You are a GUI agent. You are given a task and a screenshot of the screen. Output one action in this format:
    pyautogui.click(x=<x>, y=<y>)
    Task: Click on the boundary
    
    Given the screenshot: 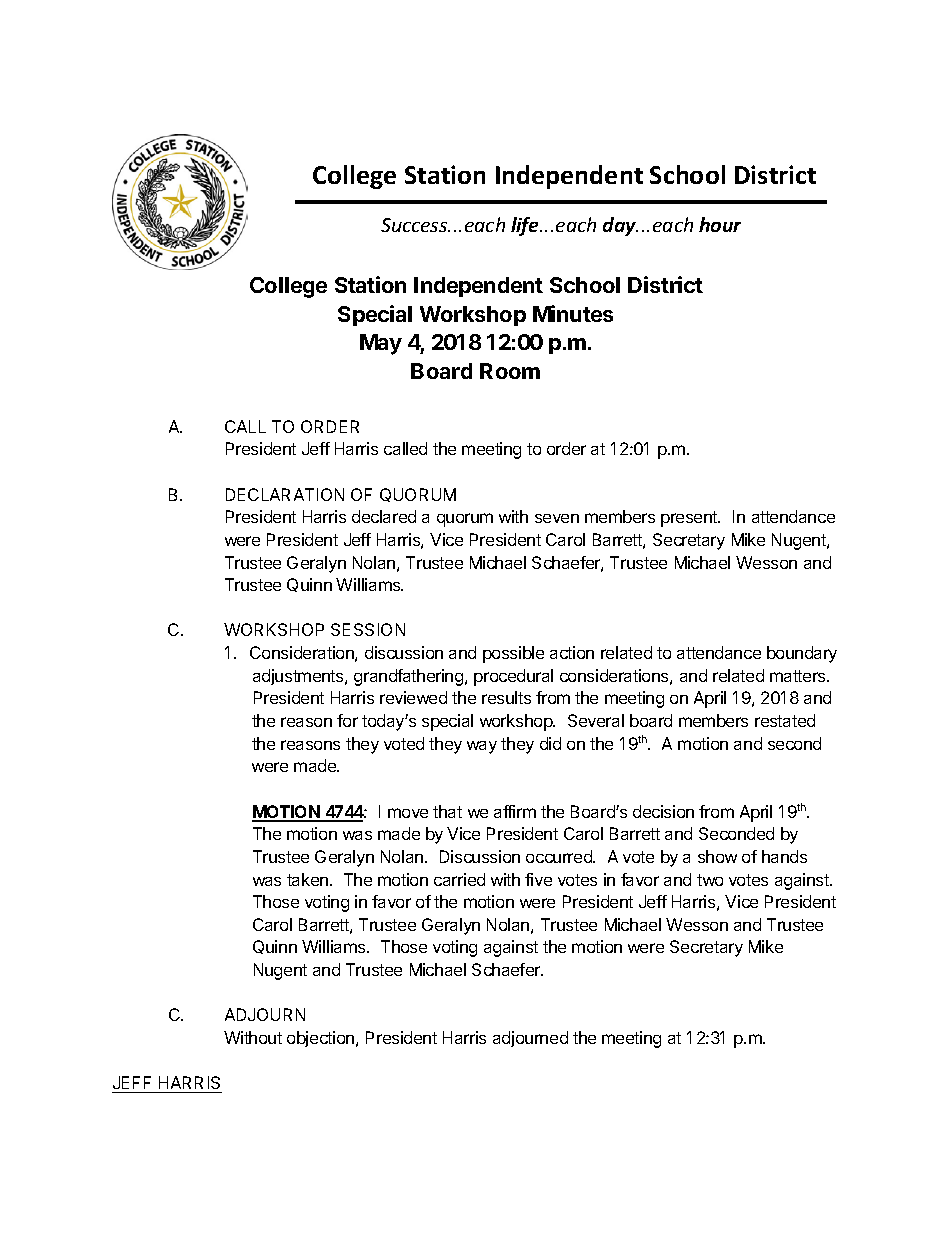 What is the action you would take?
    pyautogui.click(x=802, y=654)
